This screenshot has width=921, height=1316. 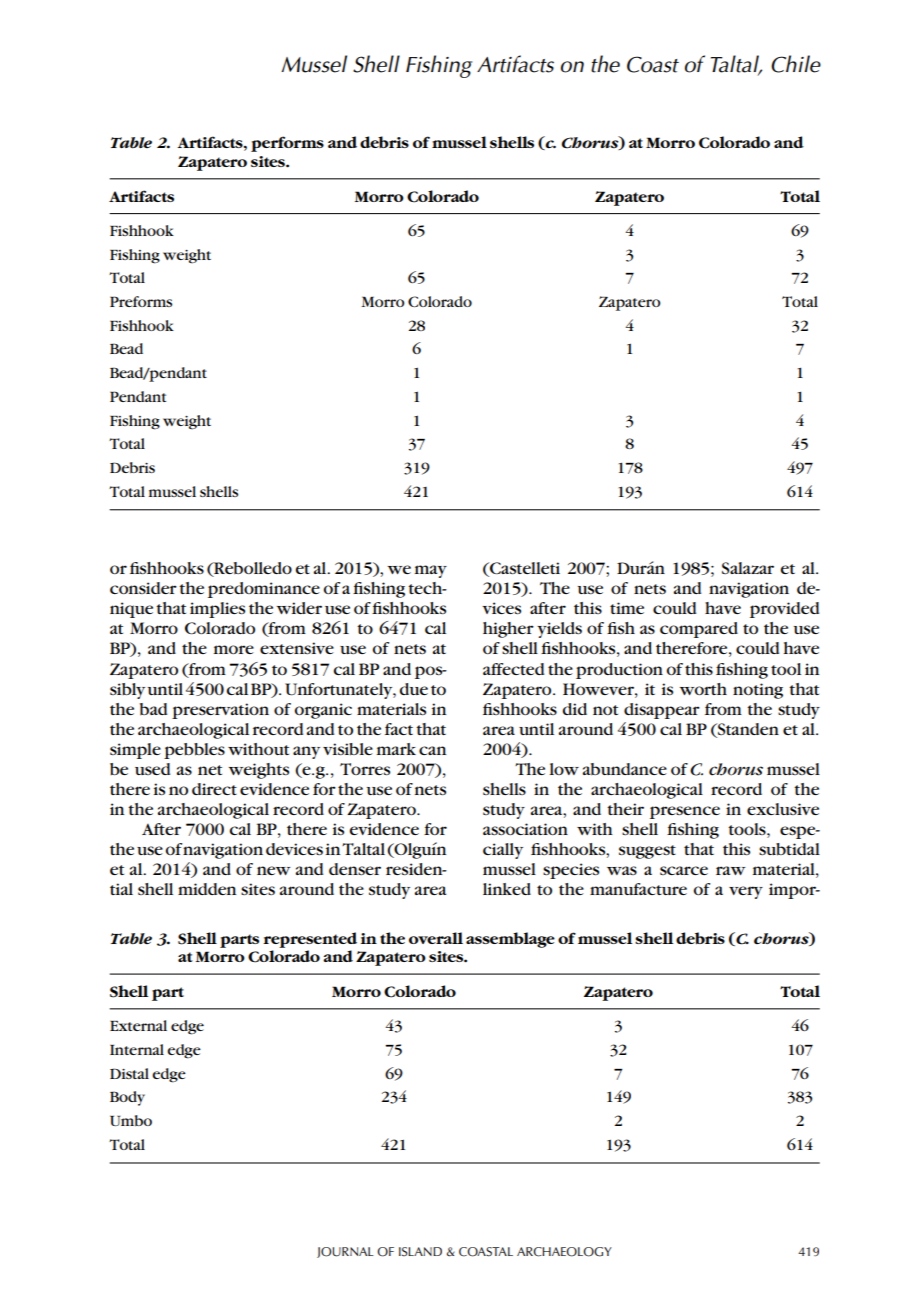 What do you see at coordinates (431, 571) in the screenshot?
I see `may` at bounding box center [431, 571].
